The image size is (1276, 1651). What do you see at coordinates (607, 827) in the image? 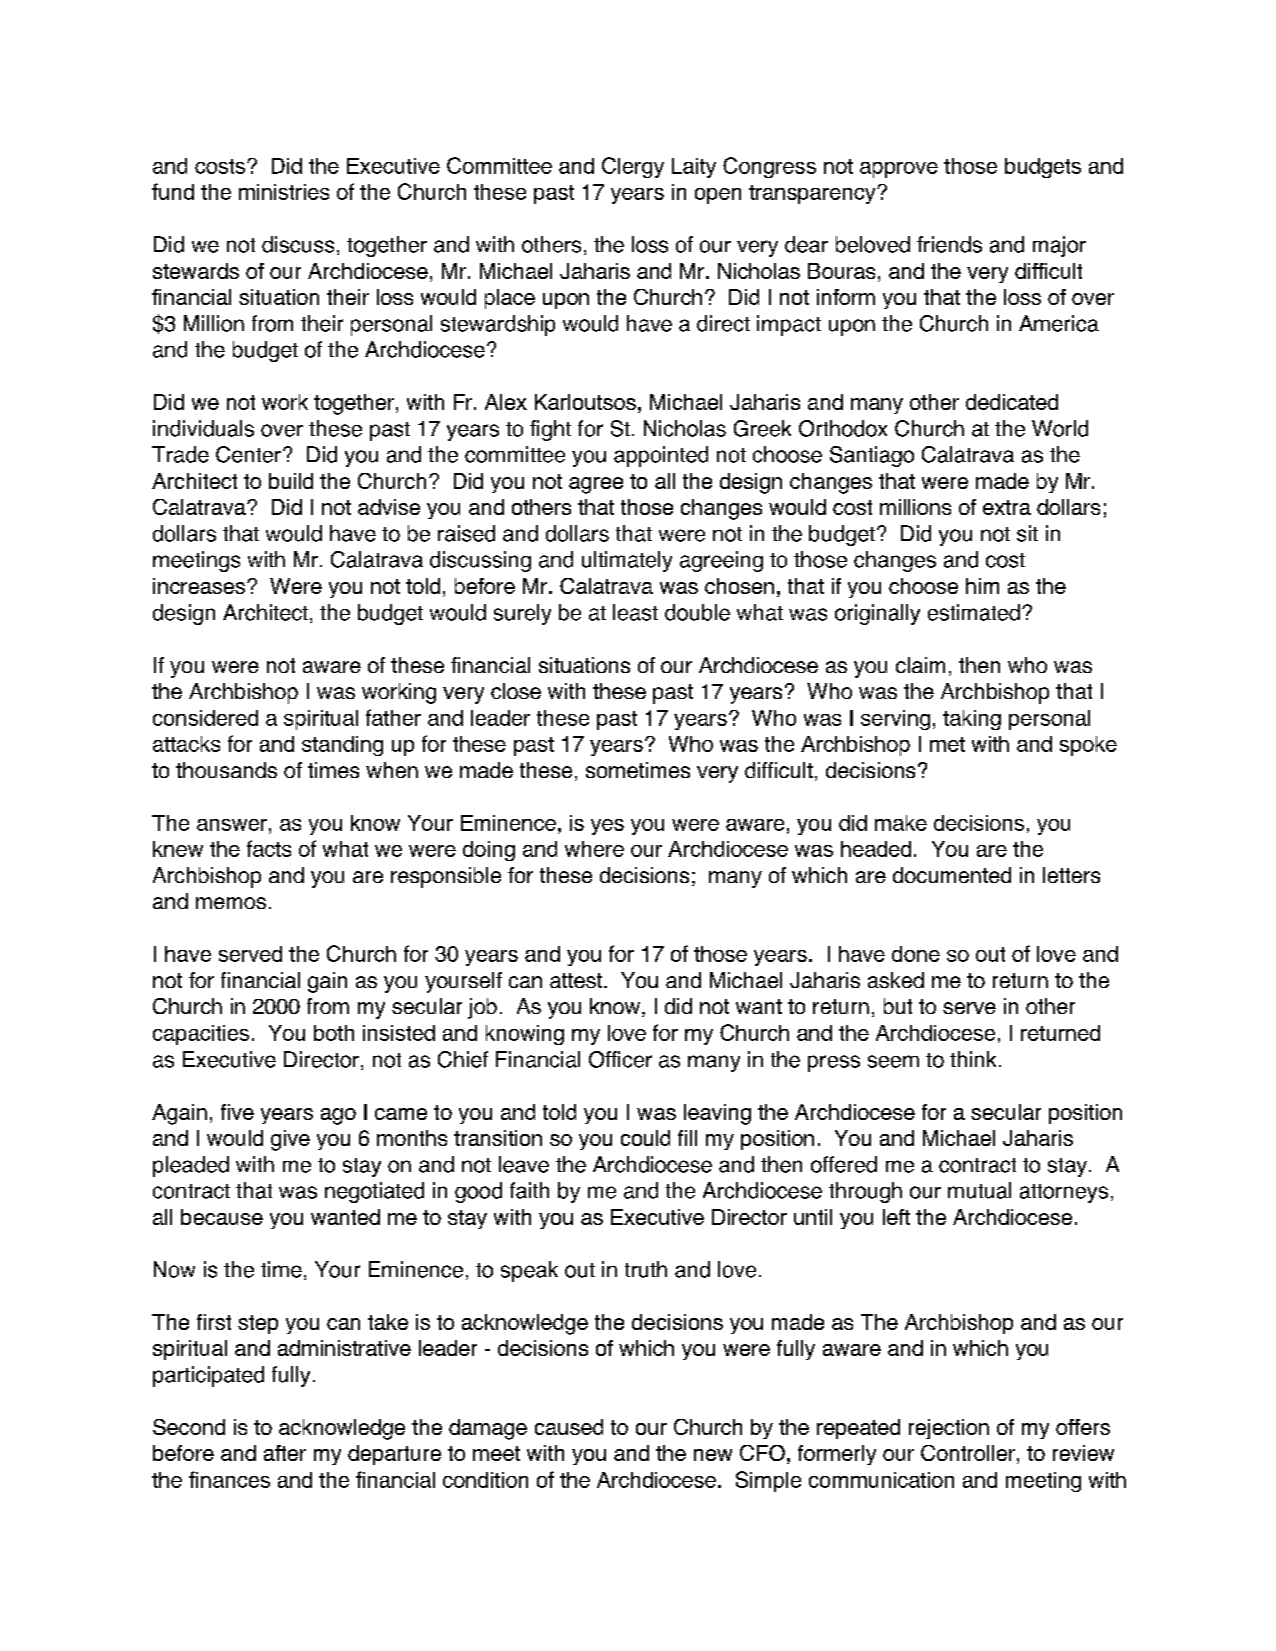
I see `yes` at bounding box center [607, 827].
